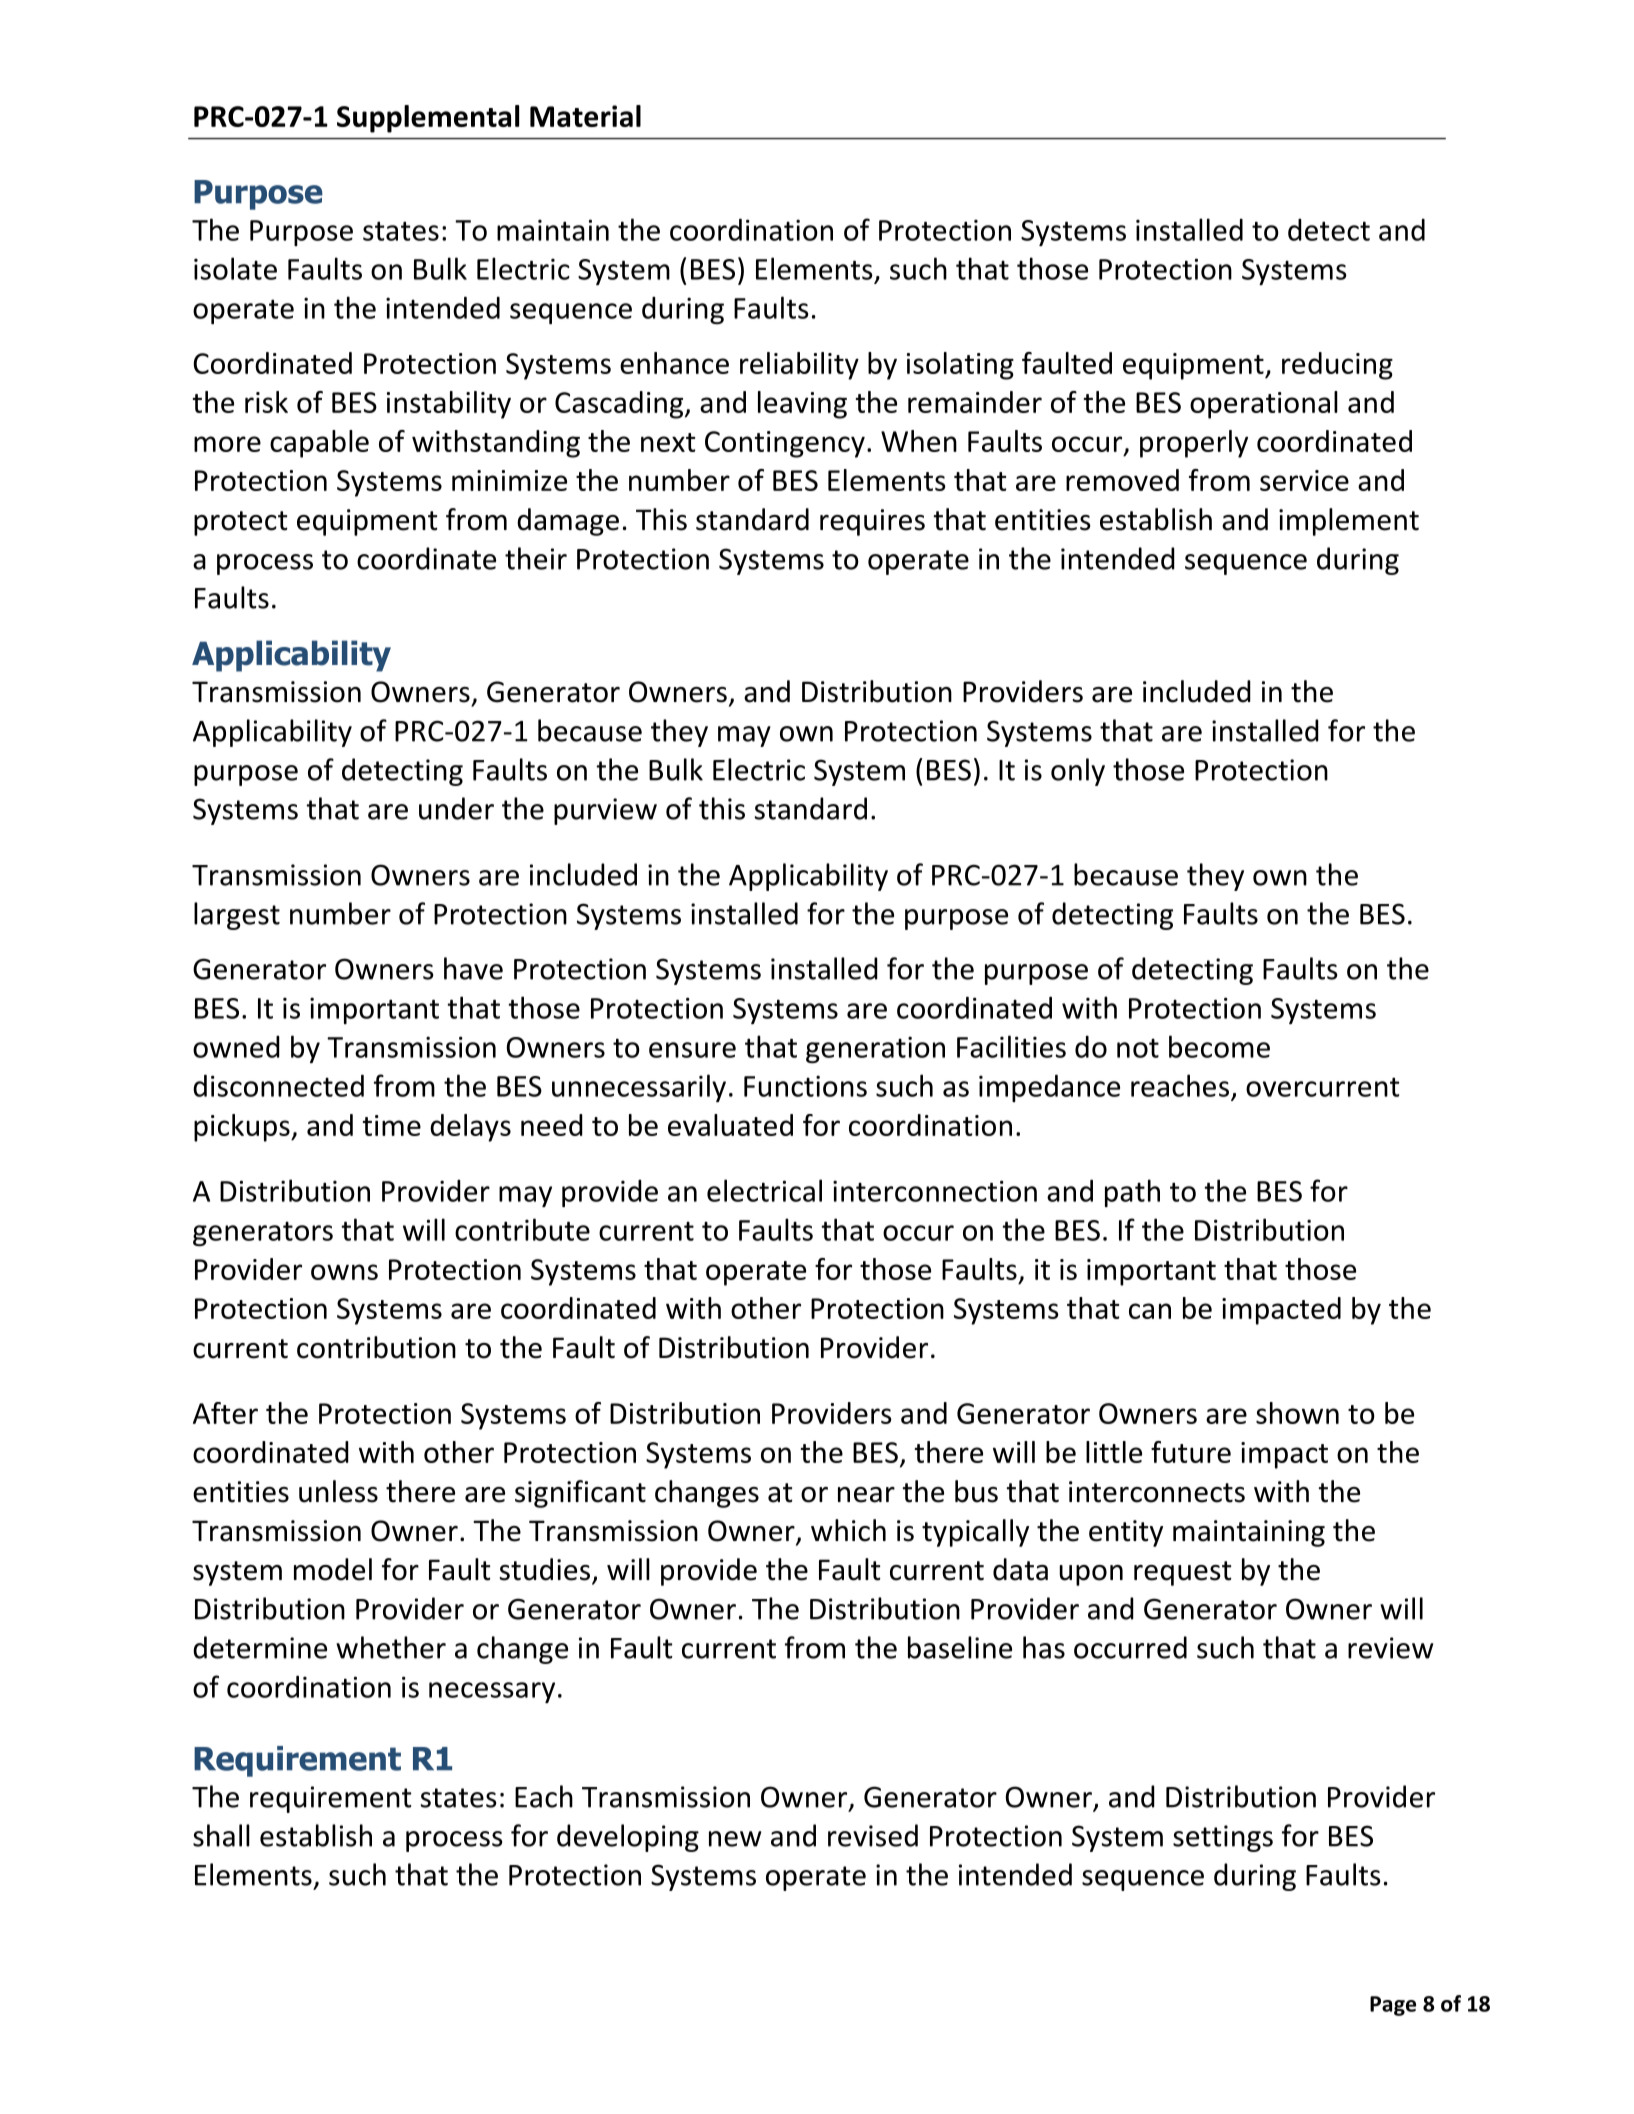  What do you see at coordinates (1078, 772) in the image?
I see `only` at bounding box center [1078, 772].
